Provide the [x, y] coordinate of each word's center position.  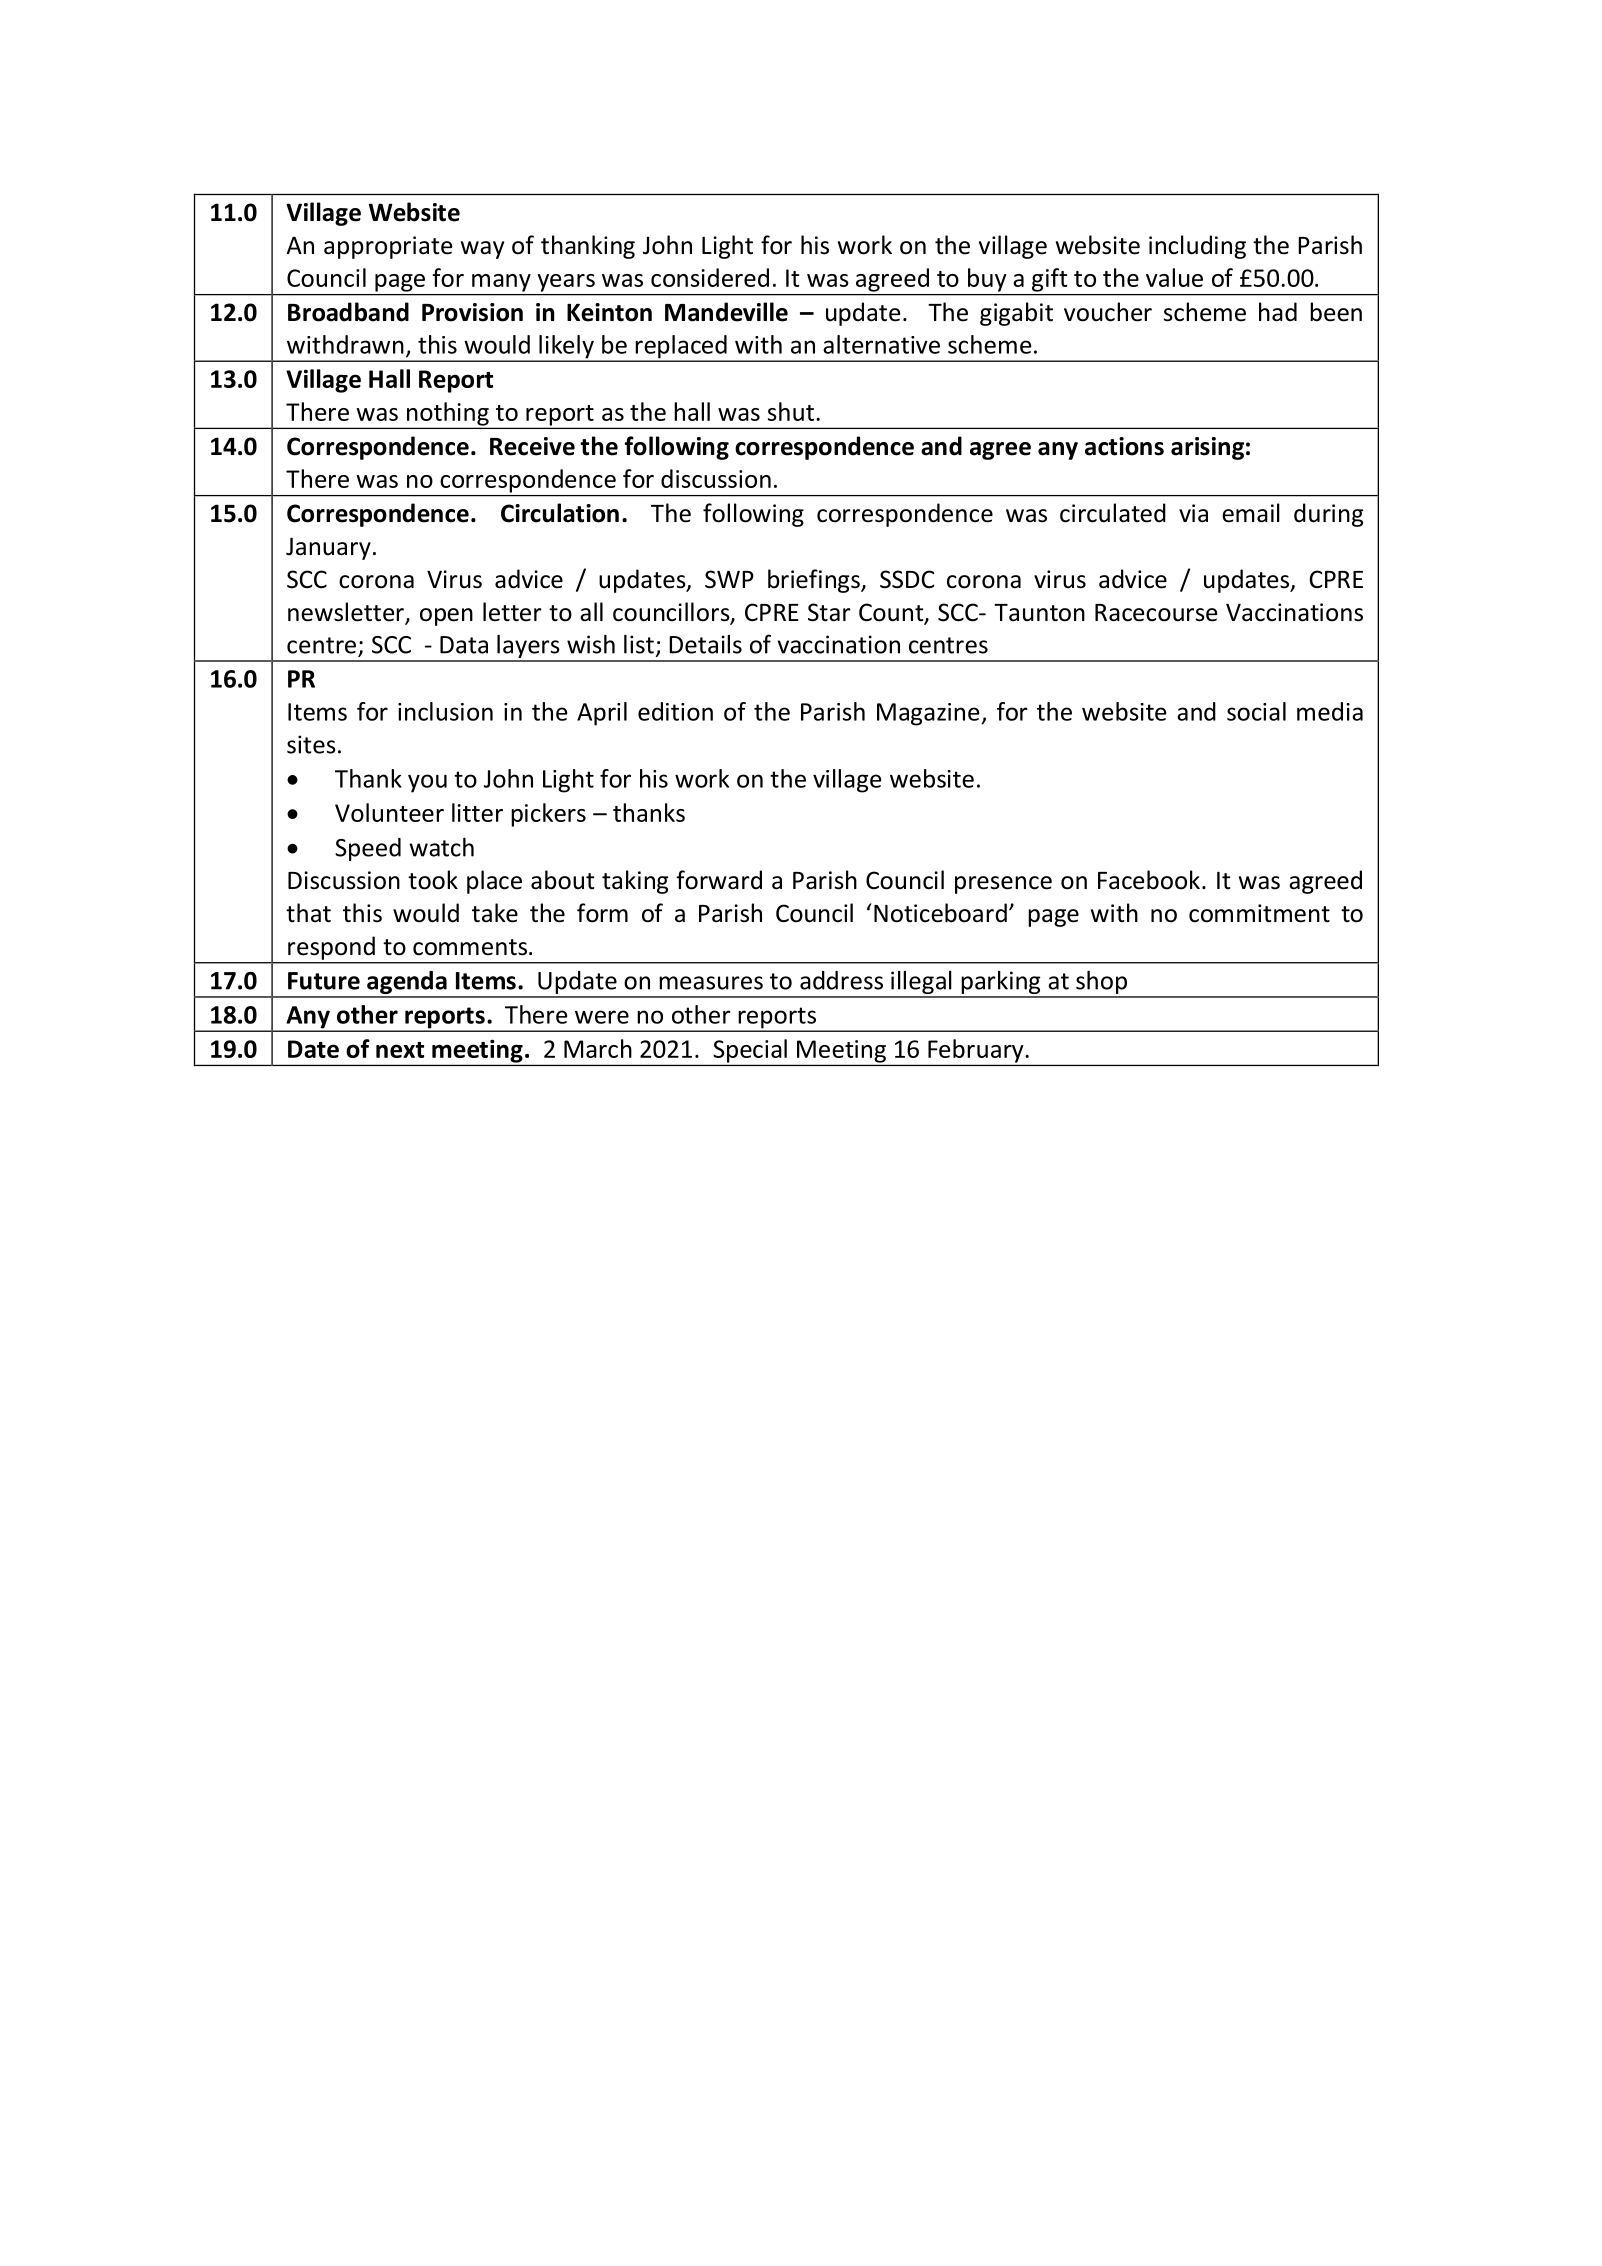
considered [710, 277]
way [482, 250]
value [1174, 277]
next [400, 1050]
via [1193, 513]
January [328, 548]
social [1256, 711]
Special [750, 1051]
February [975, 1051]
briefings [815, 581]
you [427, 783]
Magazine [928, 714]
